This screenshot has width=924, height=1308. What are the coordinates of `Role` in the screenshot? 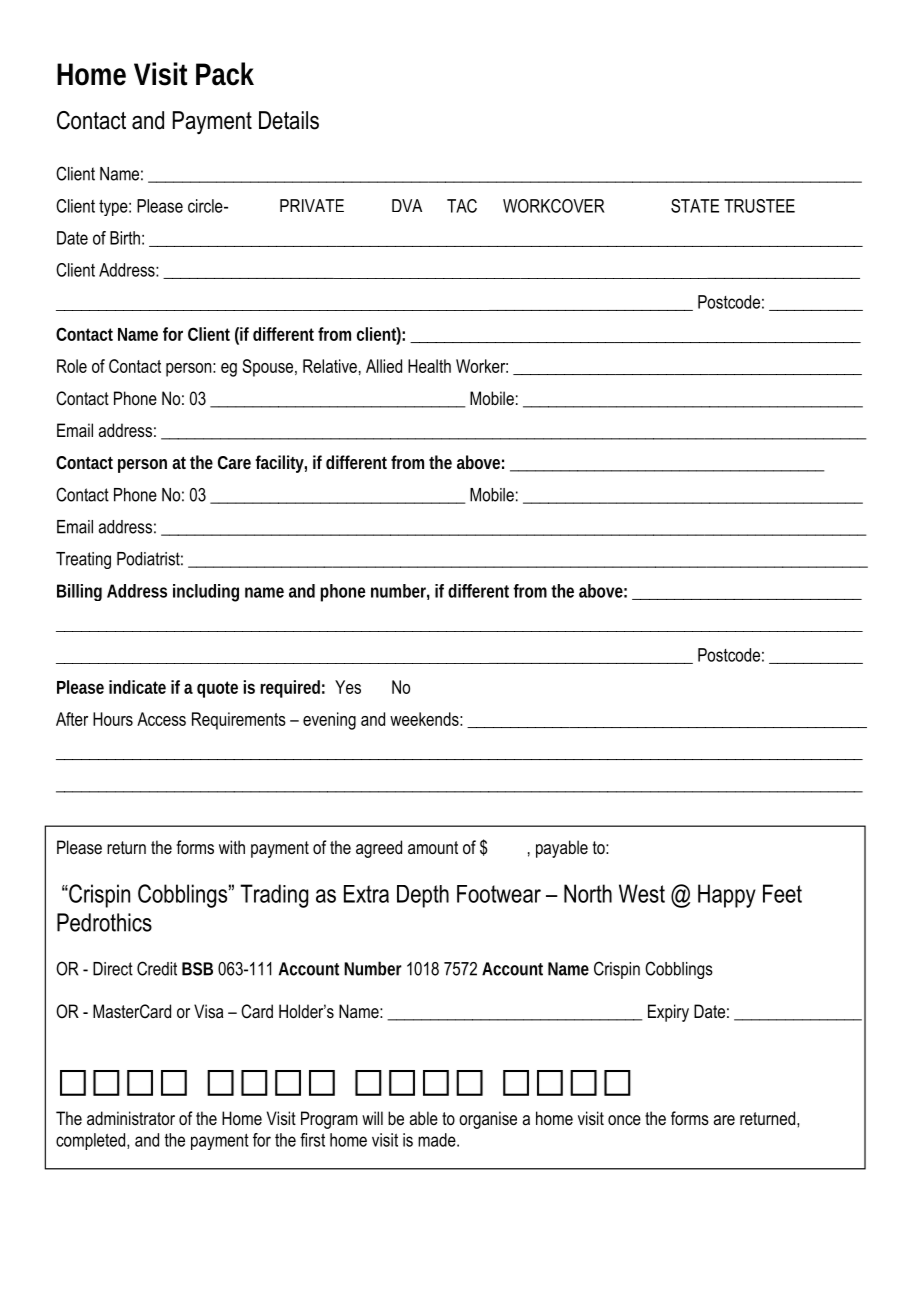 It's located at (72, 366).
